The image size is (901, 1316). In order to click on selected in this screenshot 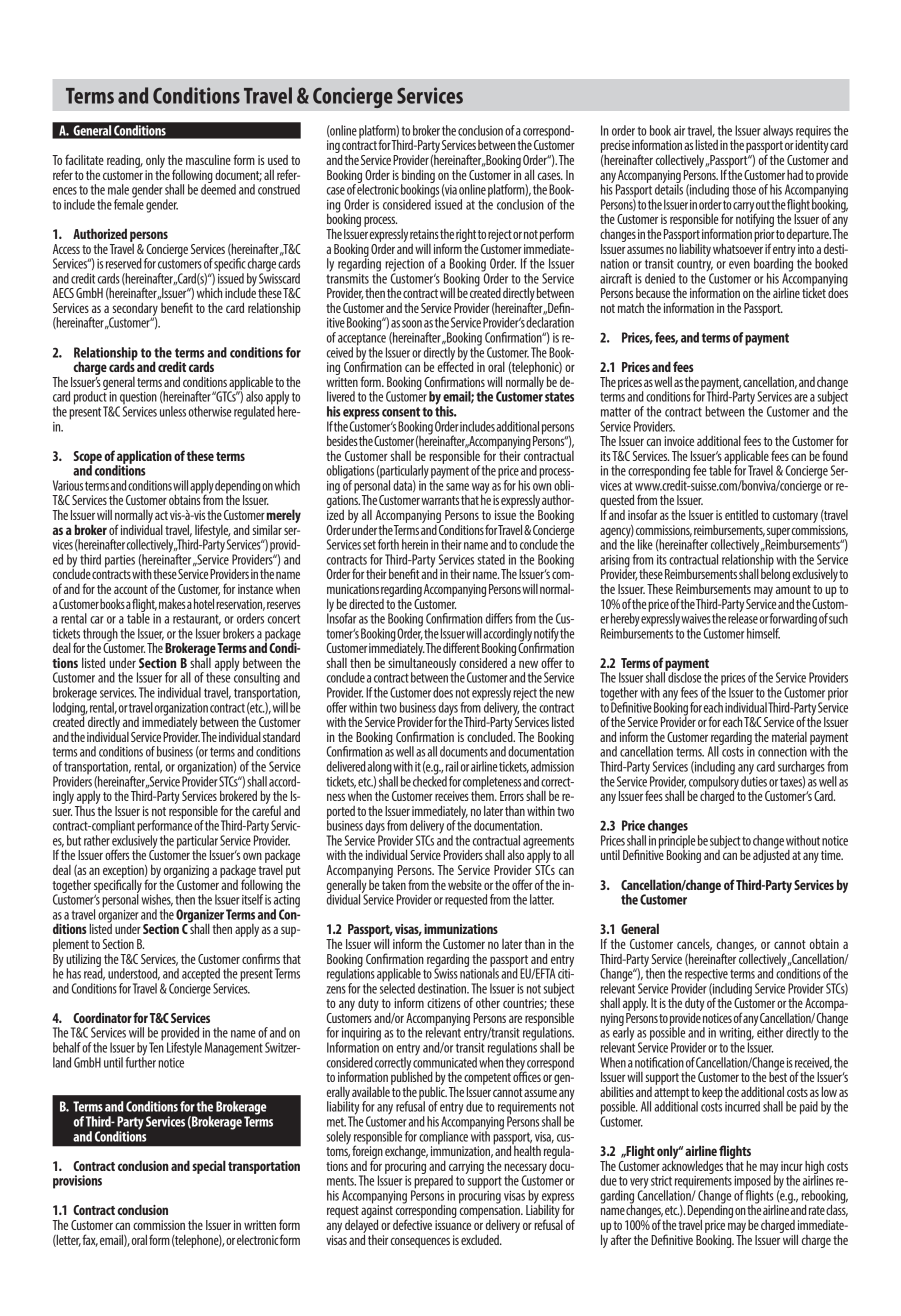, I will do `click(397, 987)`.
